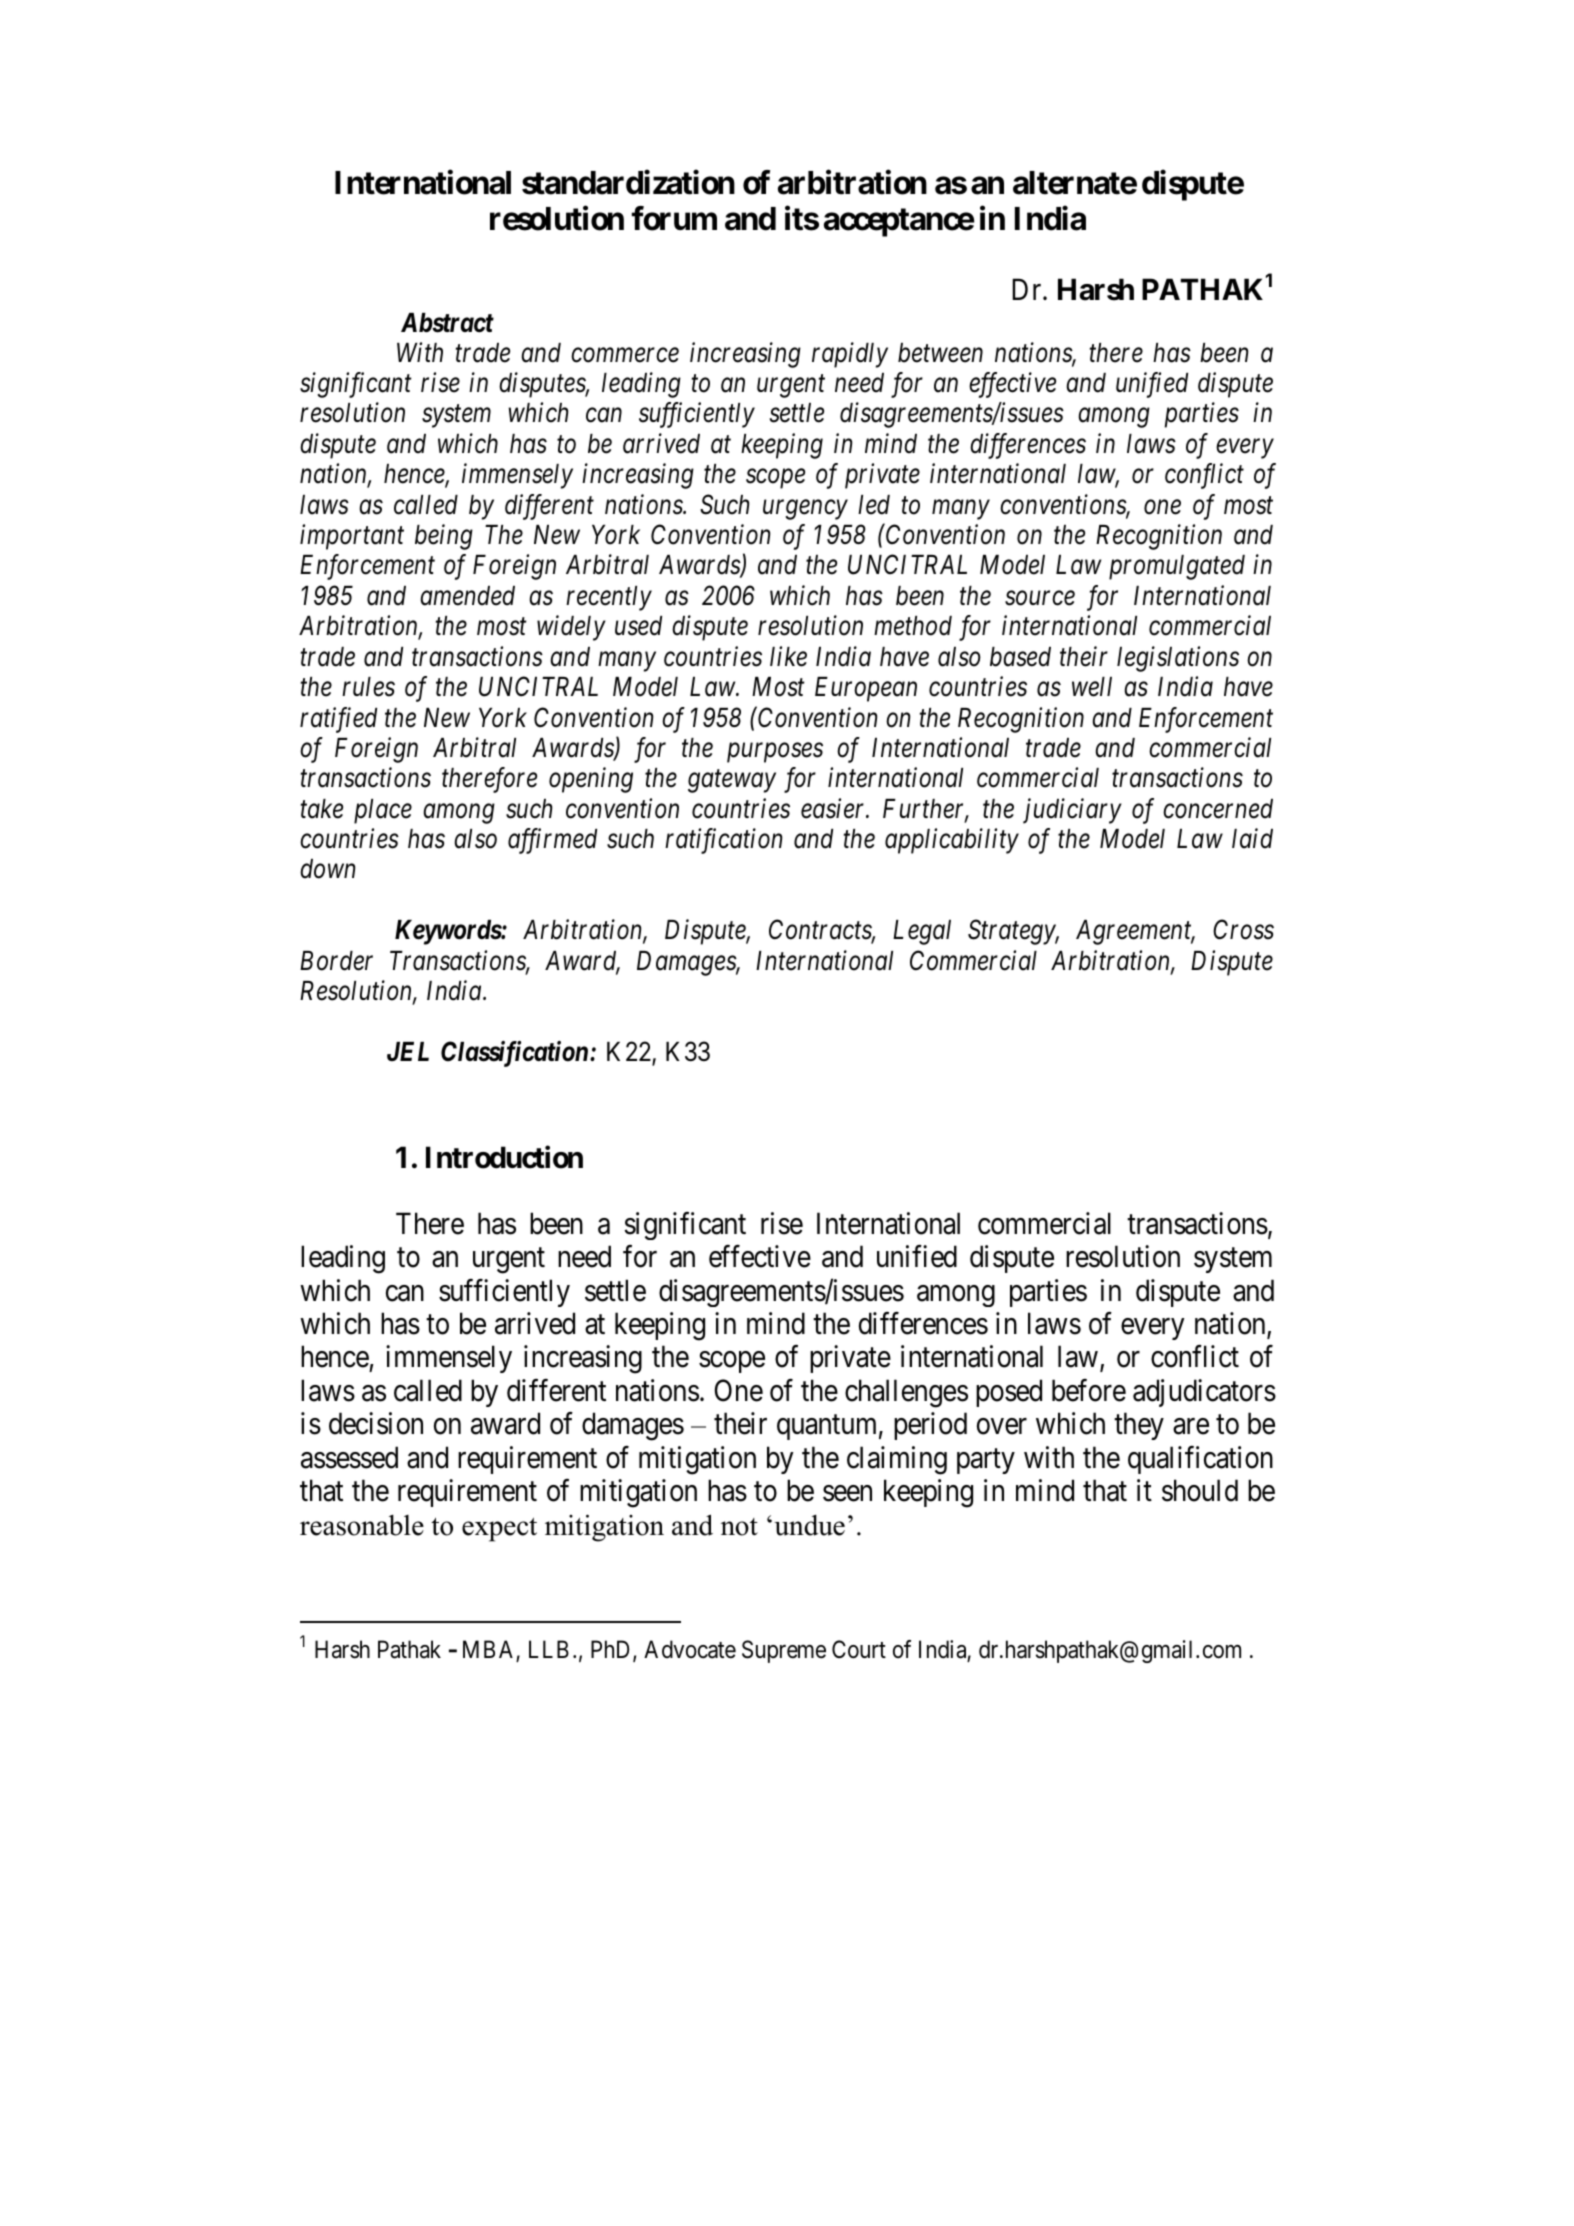  I want to click on rules, so click(368, 687).
